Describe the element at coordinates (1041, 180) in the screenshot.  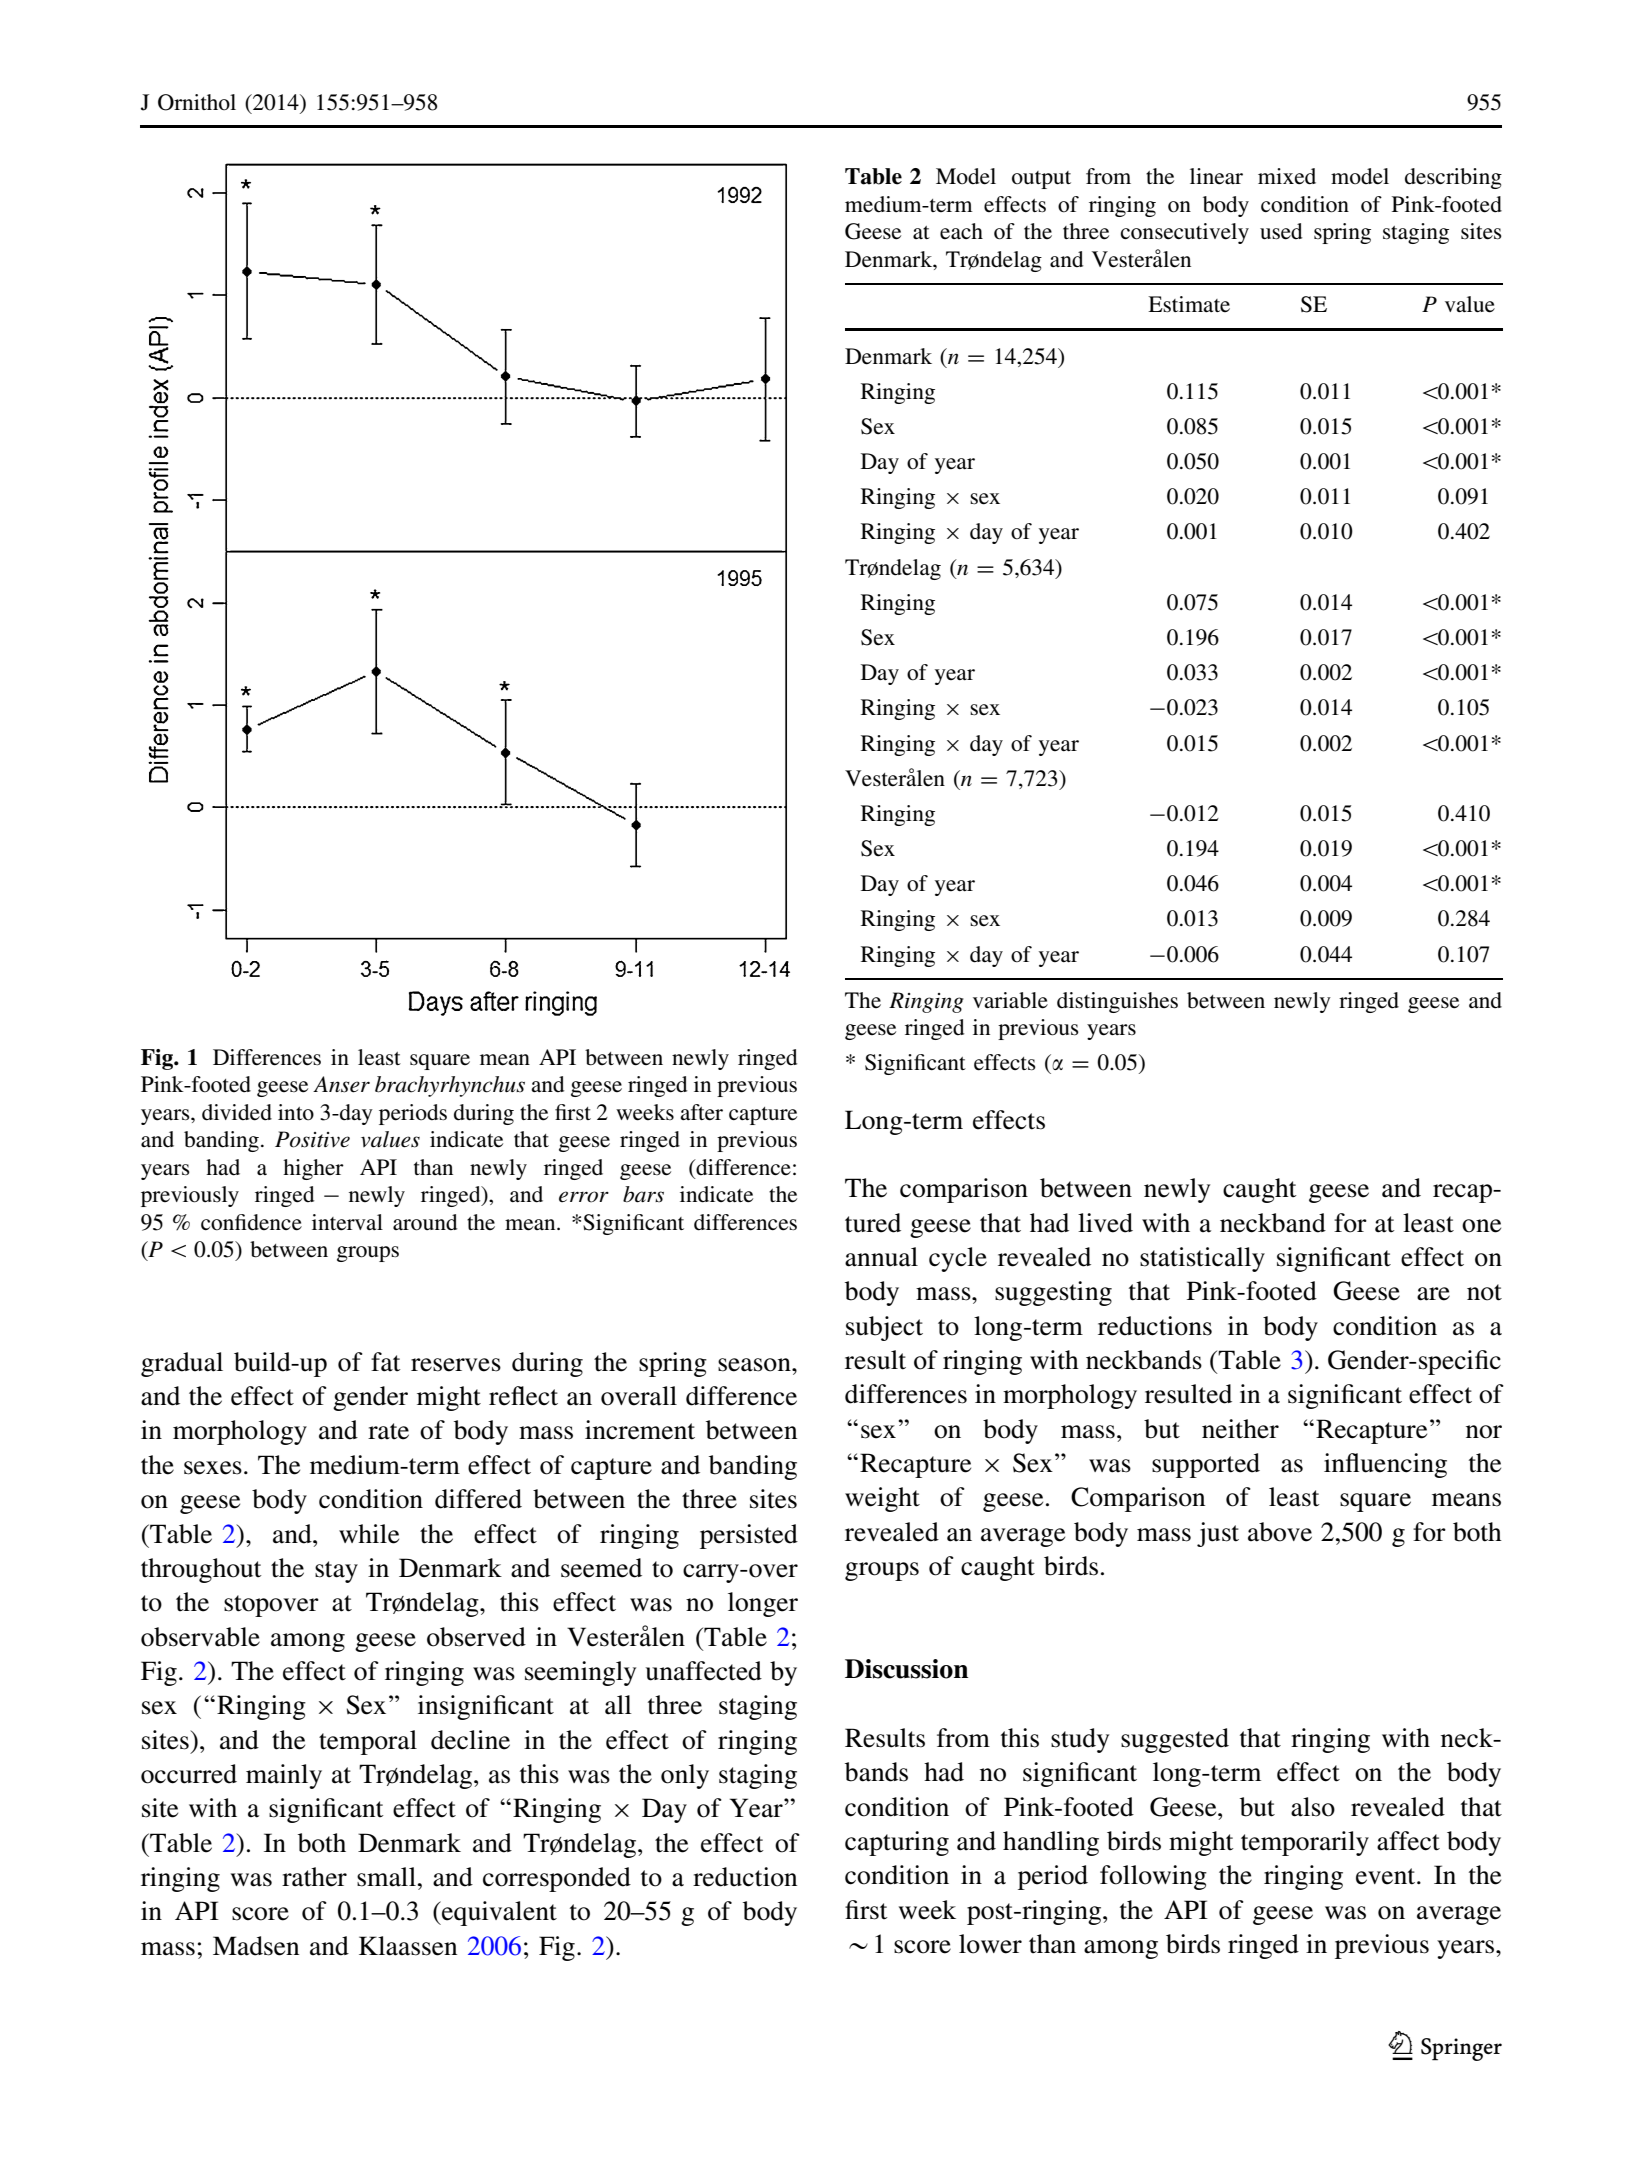
I see `output` at that location.
